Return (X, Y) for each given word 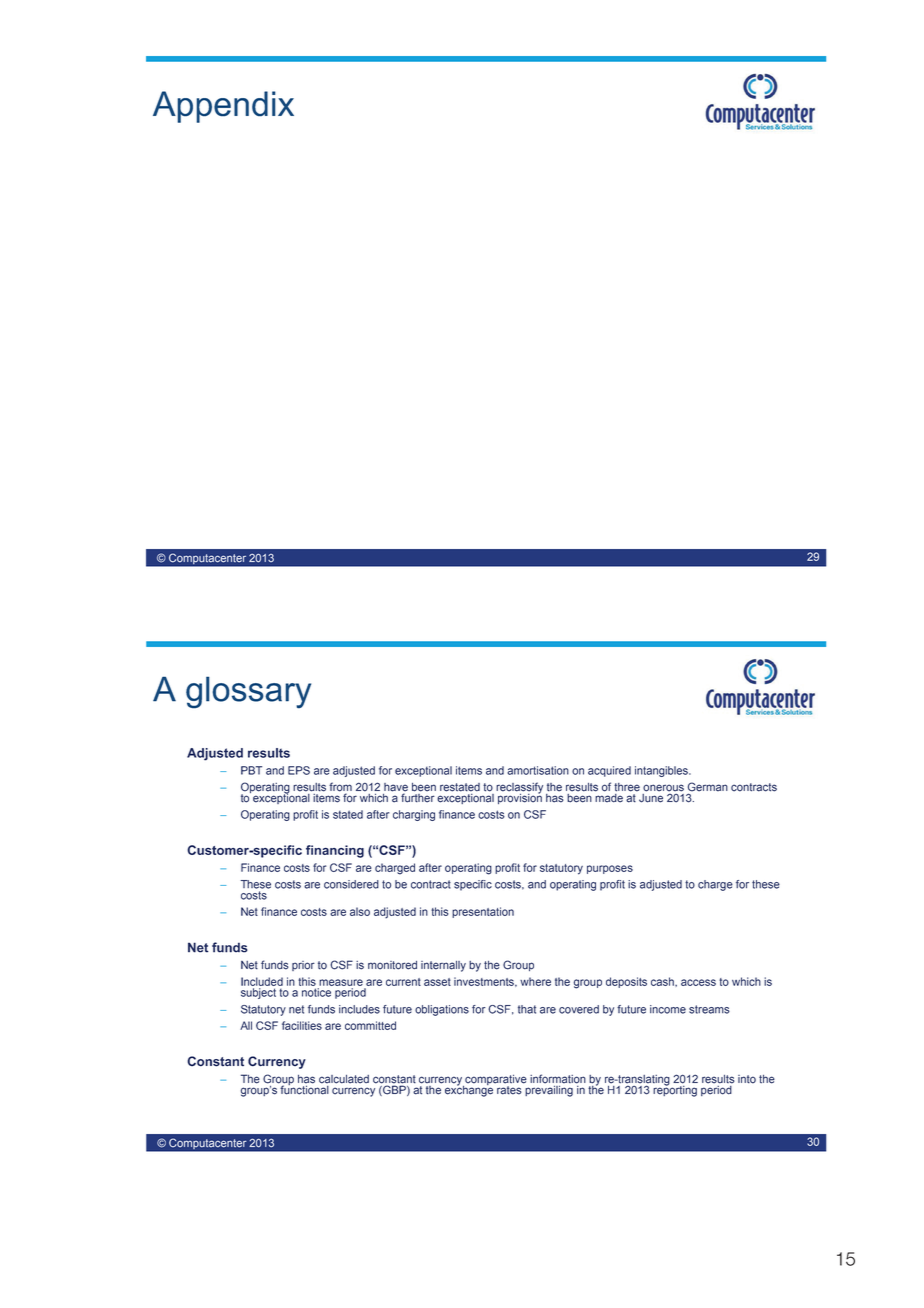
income (668, 1009)
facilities (302, 1025)
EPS (299, 770)
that (527, 1009)
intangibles (662, 771)
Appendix (223, 107)
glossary (248, 692)
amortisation (538, 770)
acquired (609, 771)
